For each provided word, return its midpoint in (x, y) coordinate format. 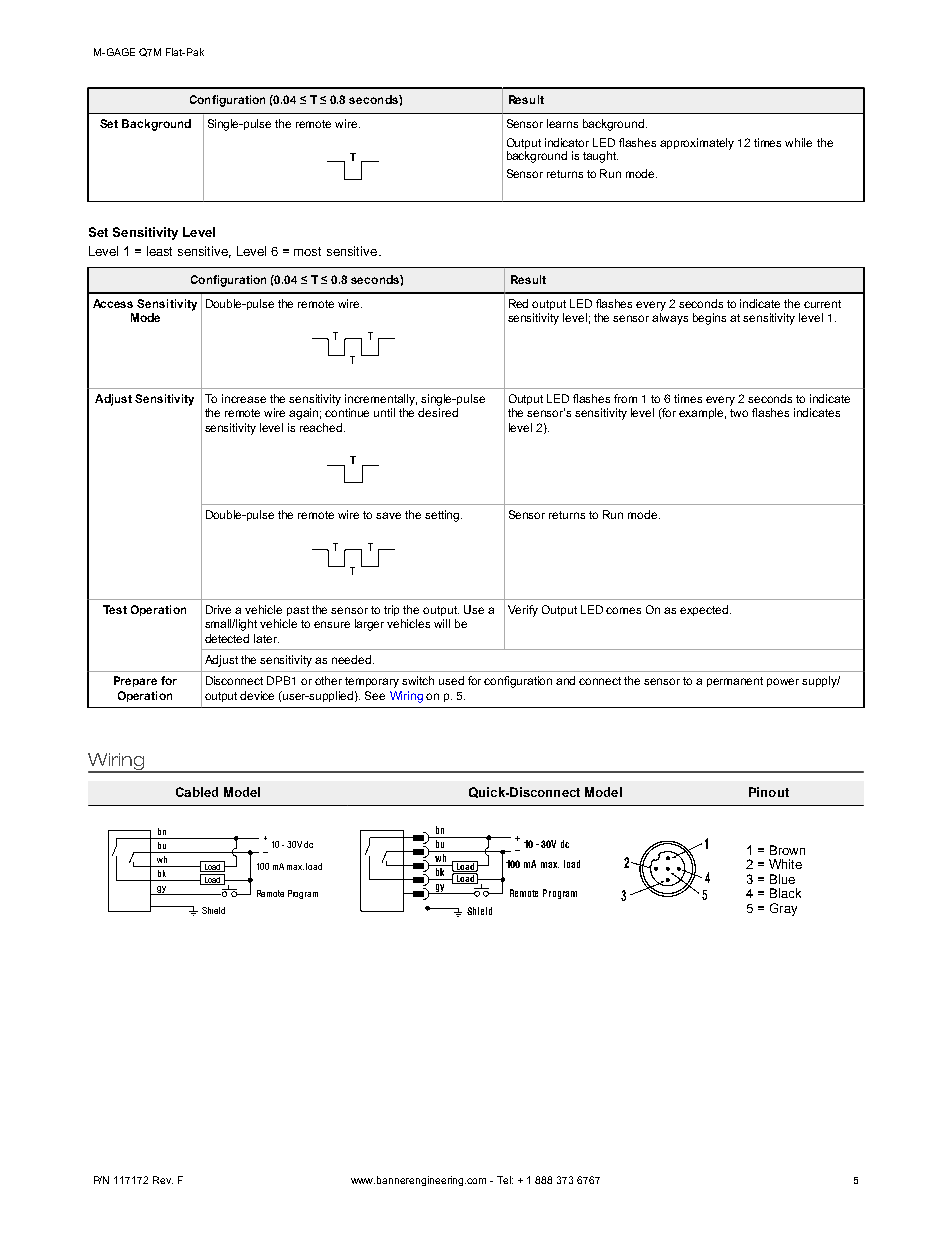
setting (443, 516)
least (159, 251)
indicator (567, 142)
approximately (697, 144)
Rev (163, 1180)
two (739, 413)
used (451, 680)
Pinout (769, 792)
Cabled (197, 792)
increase (244, 398)
